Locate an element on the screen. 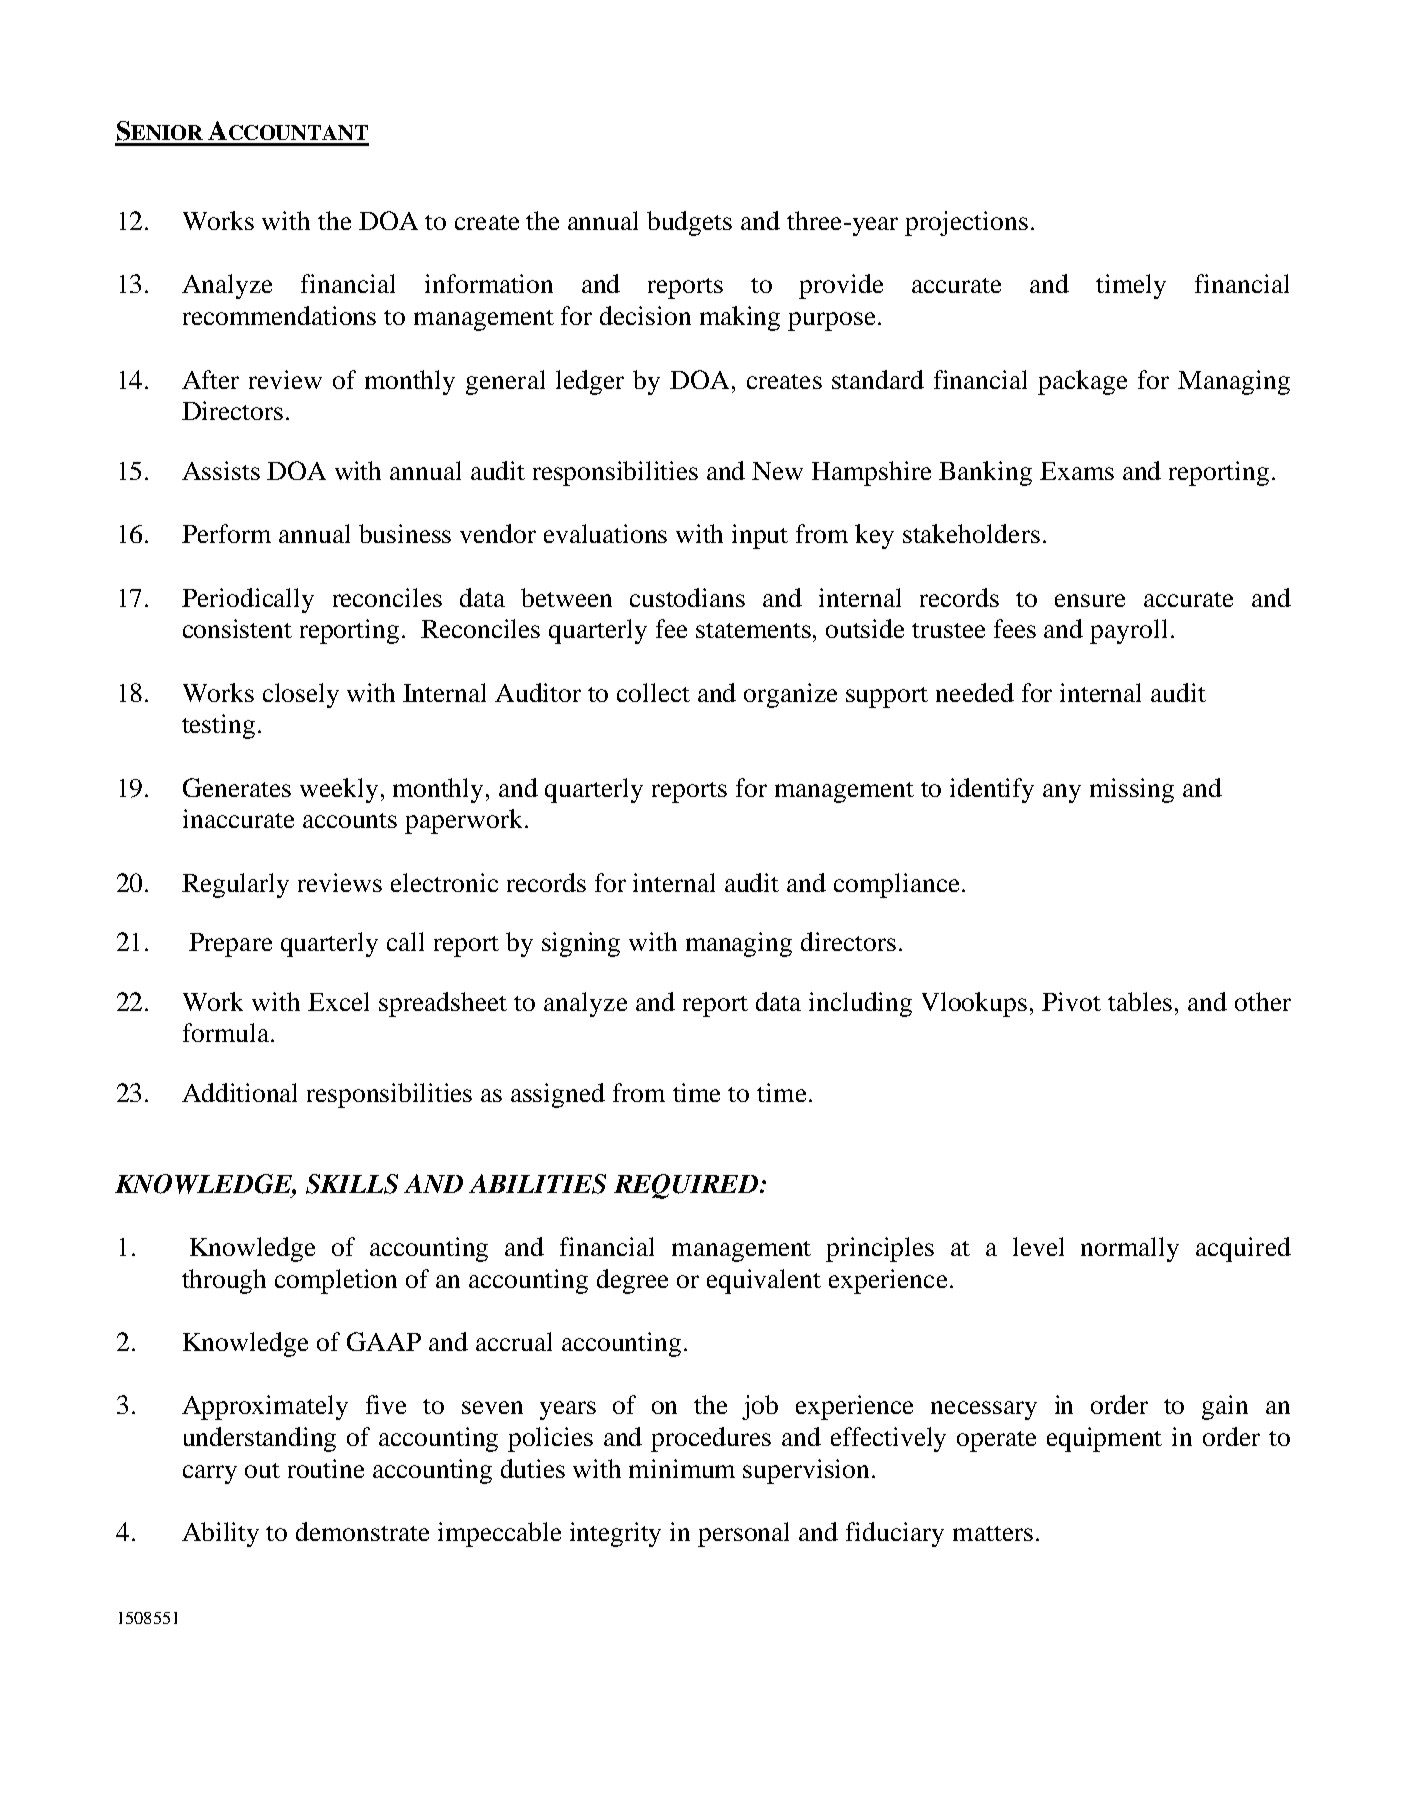 The image size is (1407, 1820). SKILLS is located at coordinates (352, 1184).
